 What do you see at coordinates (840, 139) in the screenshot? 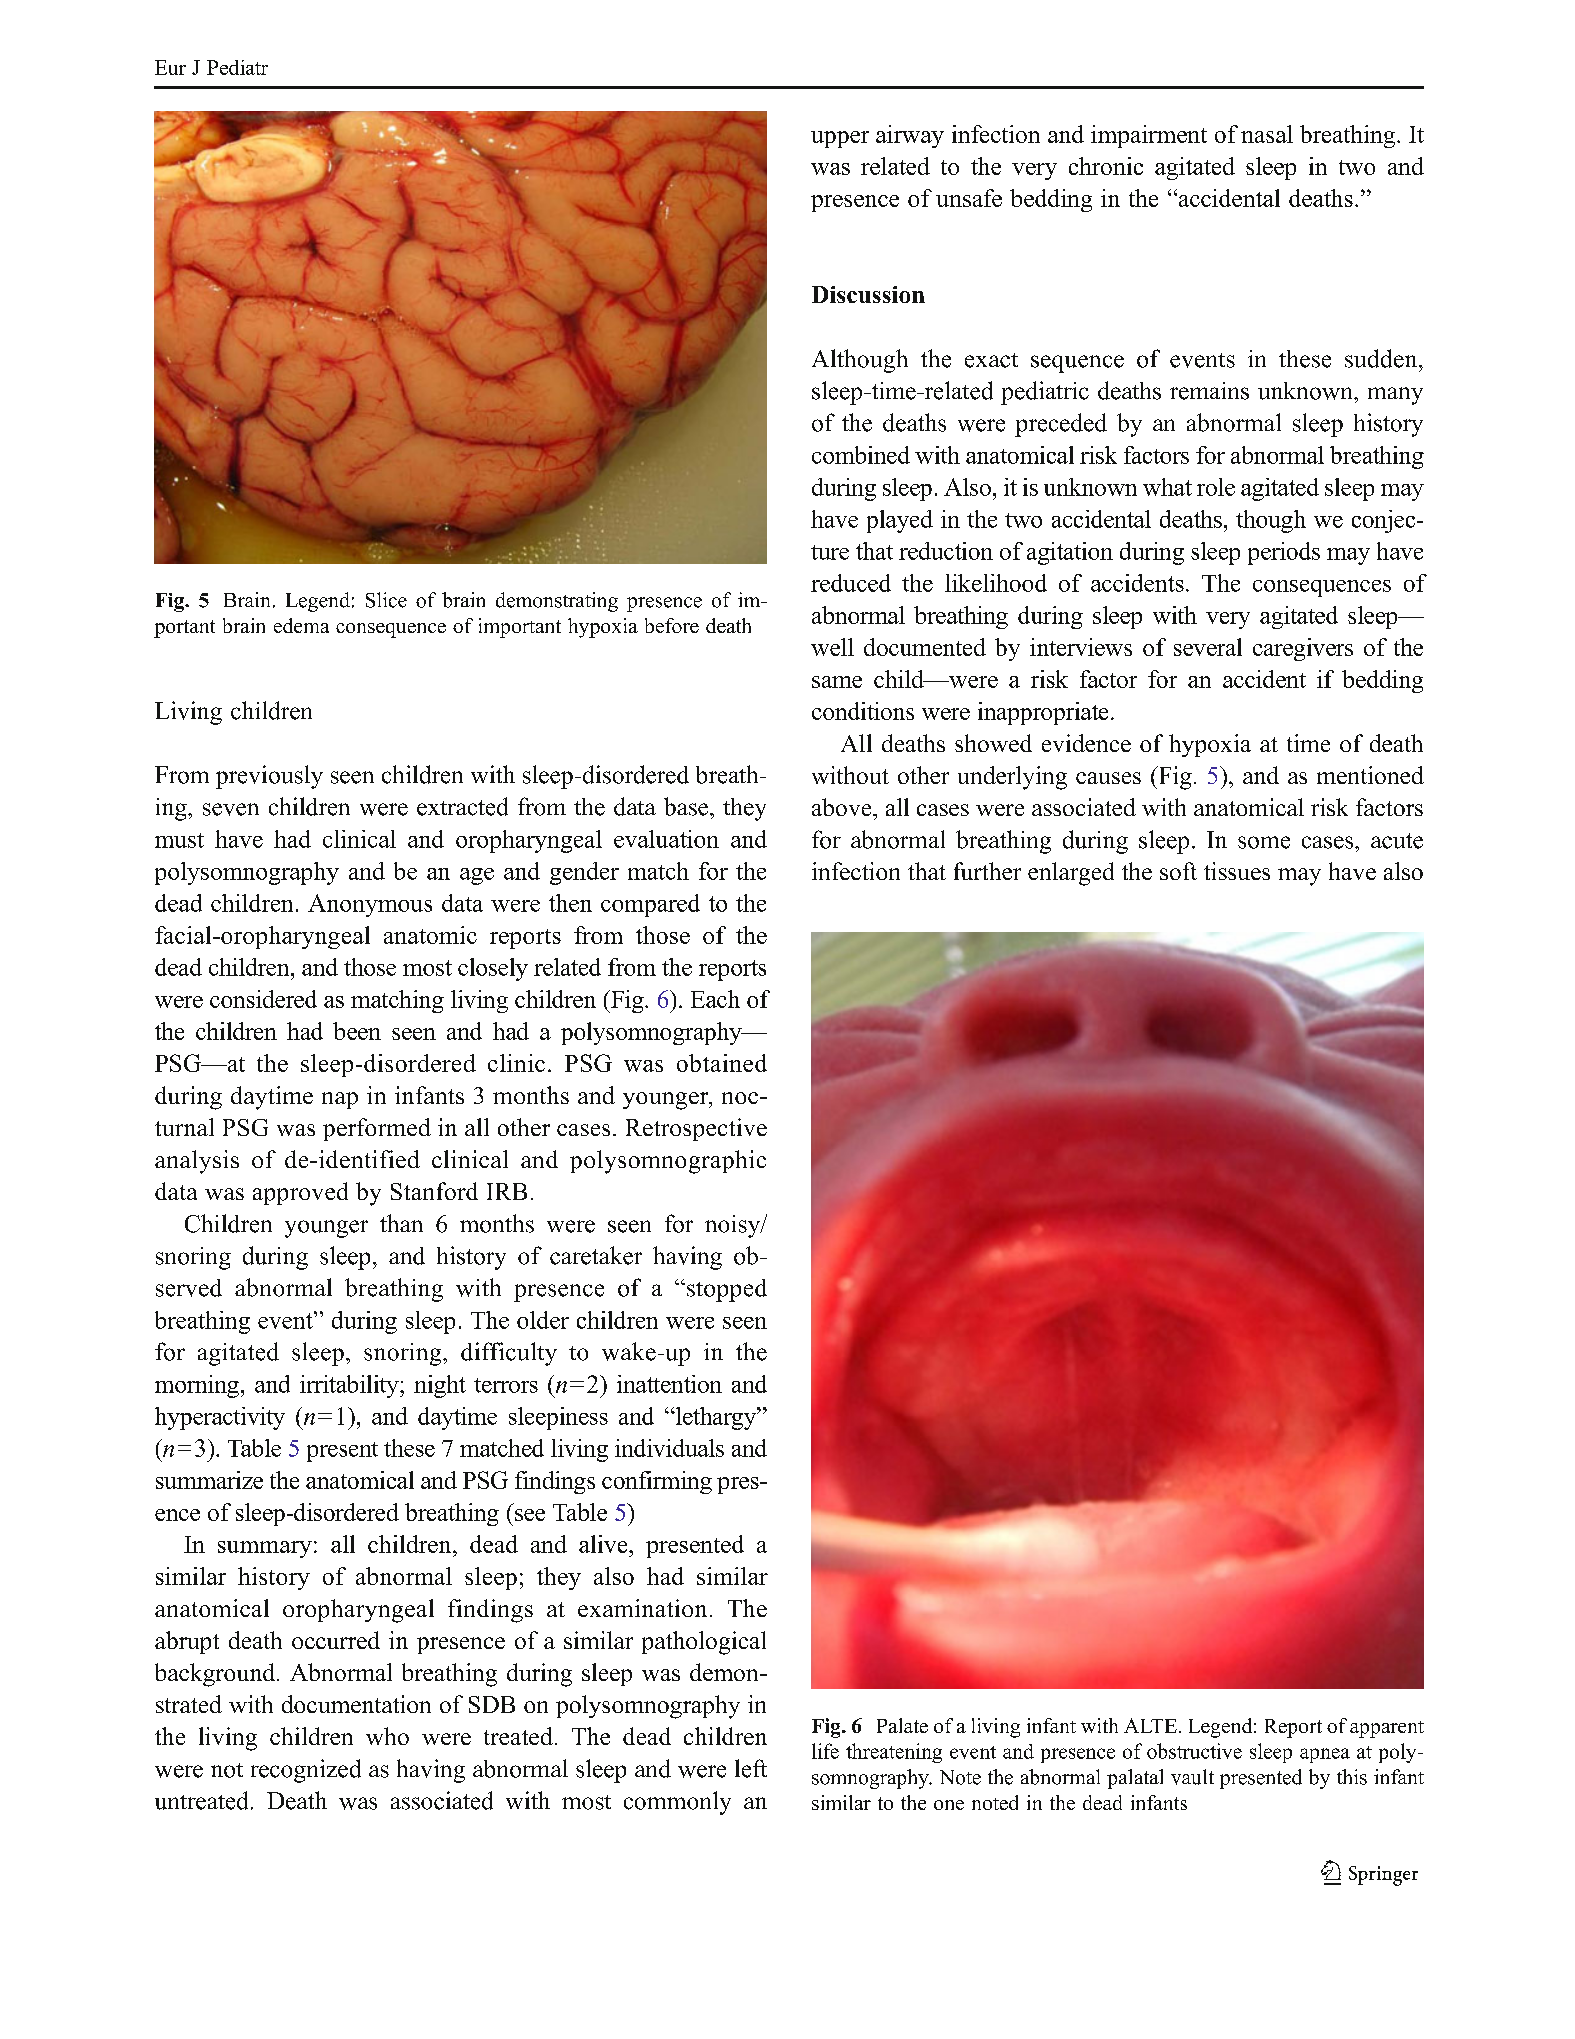
I see `upper` at bounding box center [840, 139].
